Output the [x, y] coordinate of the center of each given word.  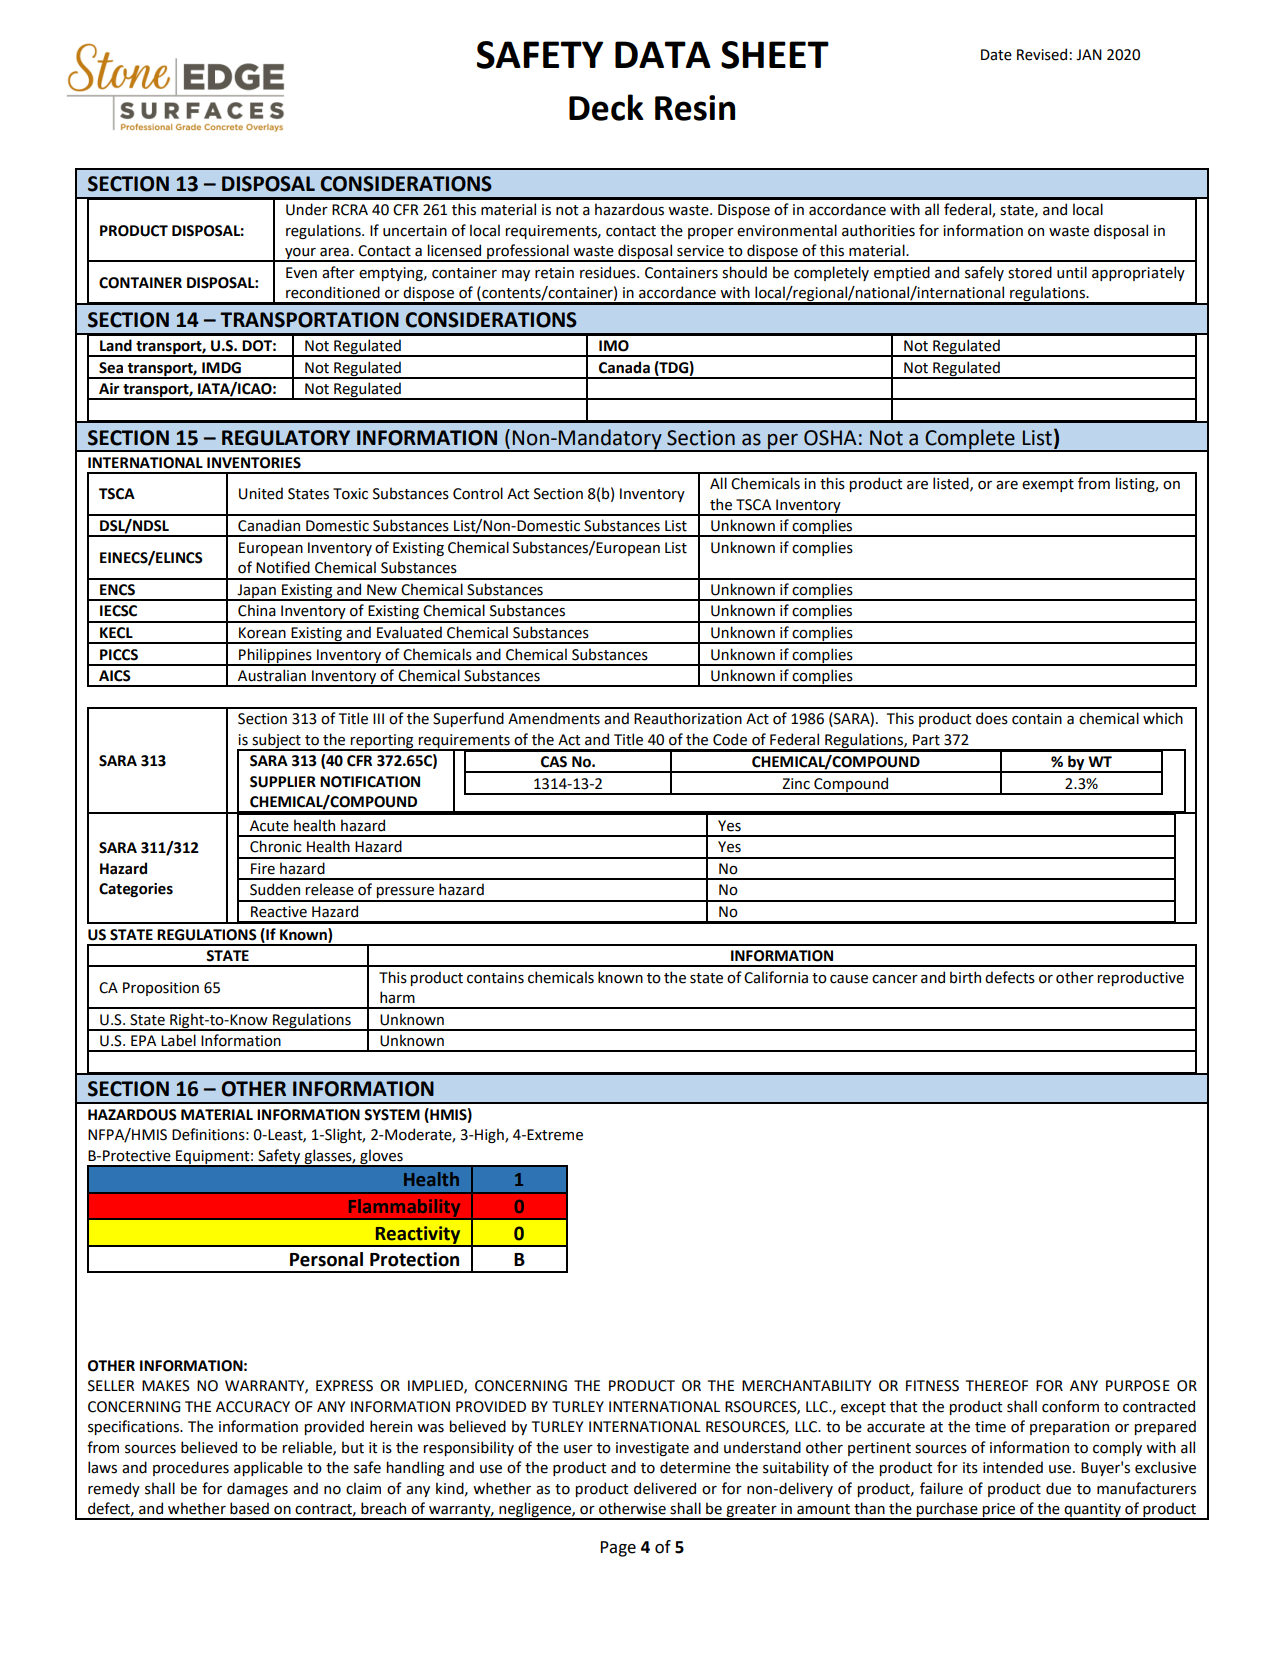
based [249, 1508]
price [999, 1511]
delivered [665, 1488]
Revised [1042, 54]
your [300, 255]
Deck [606, 107]
